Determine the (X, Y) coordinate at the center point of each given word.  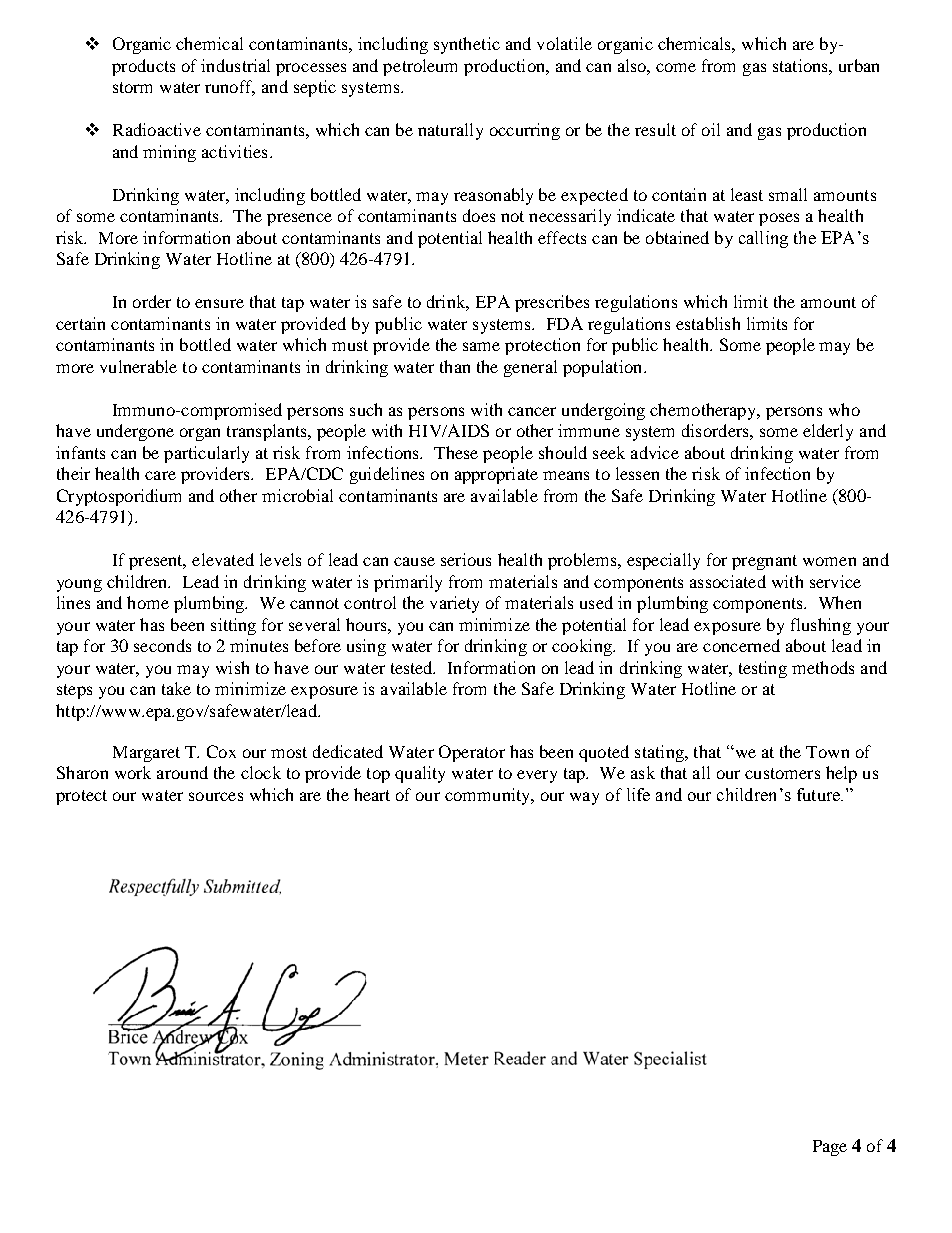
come (676, 67)
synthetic (467, 45)
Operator (472, 753)
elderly (828, 432)
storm (132, 87)
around (182, 772)
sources (216, 796)
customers (782, 773)
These (456, 452)
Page (830, 1148)
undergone (135, 432)
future (819, 794)
